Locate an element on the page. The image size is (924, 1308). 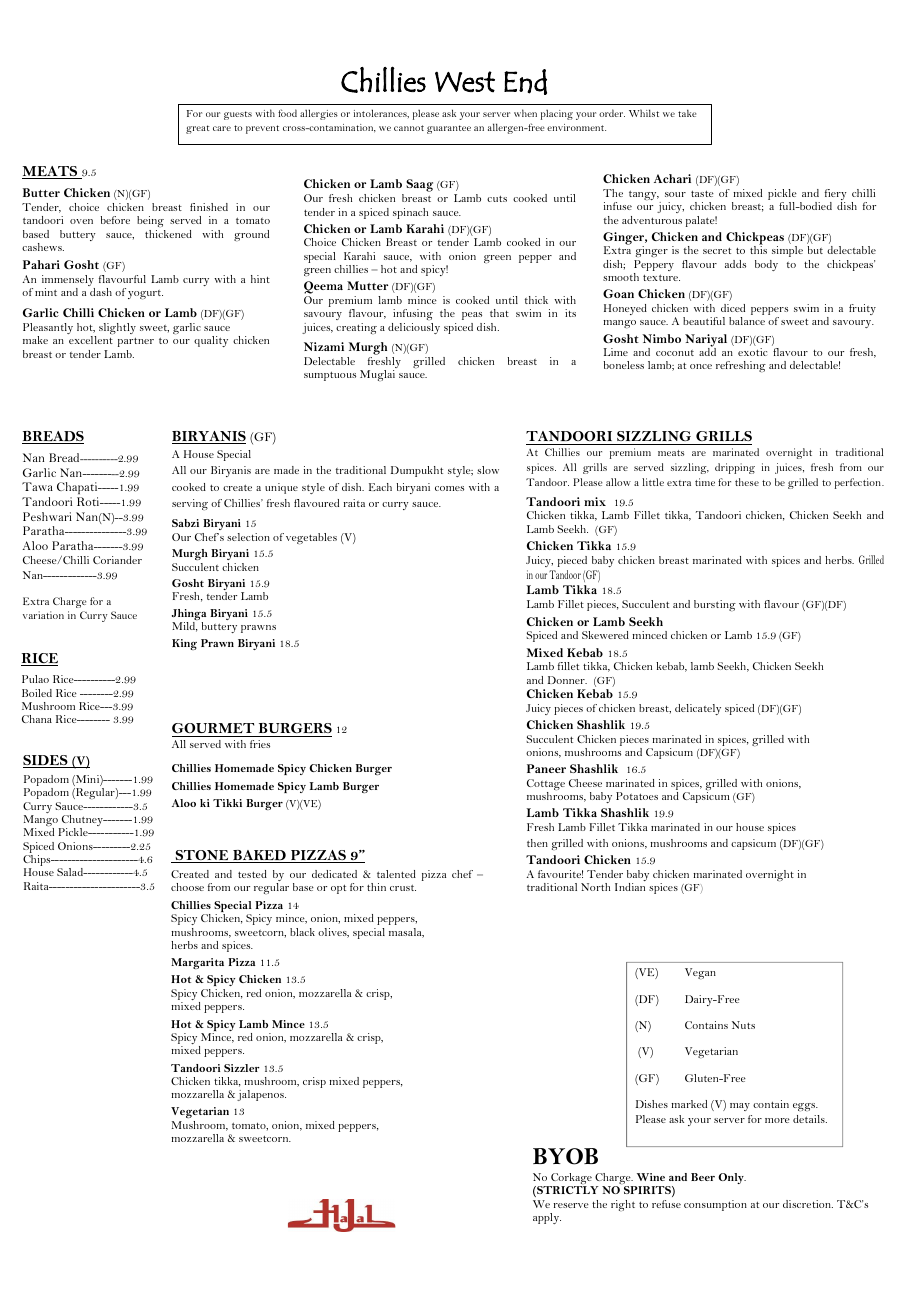
comes is located at coordinates (449, 488).
